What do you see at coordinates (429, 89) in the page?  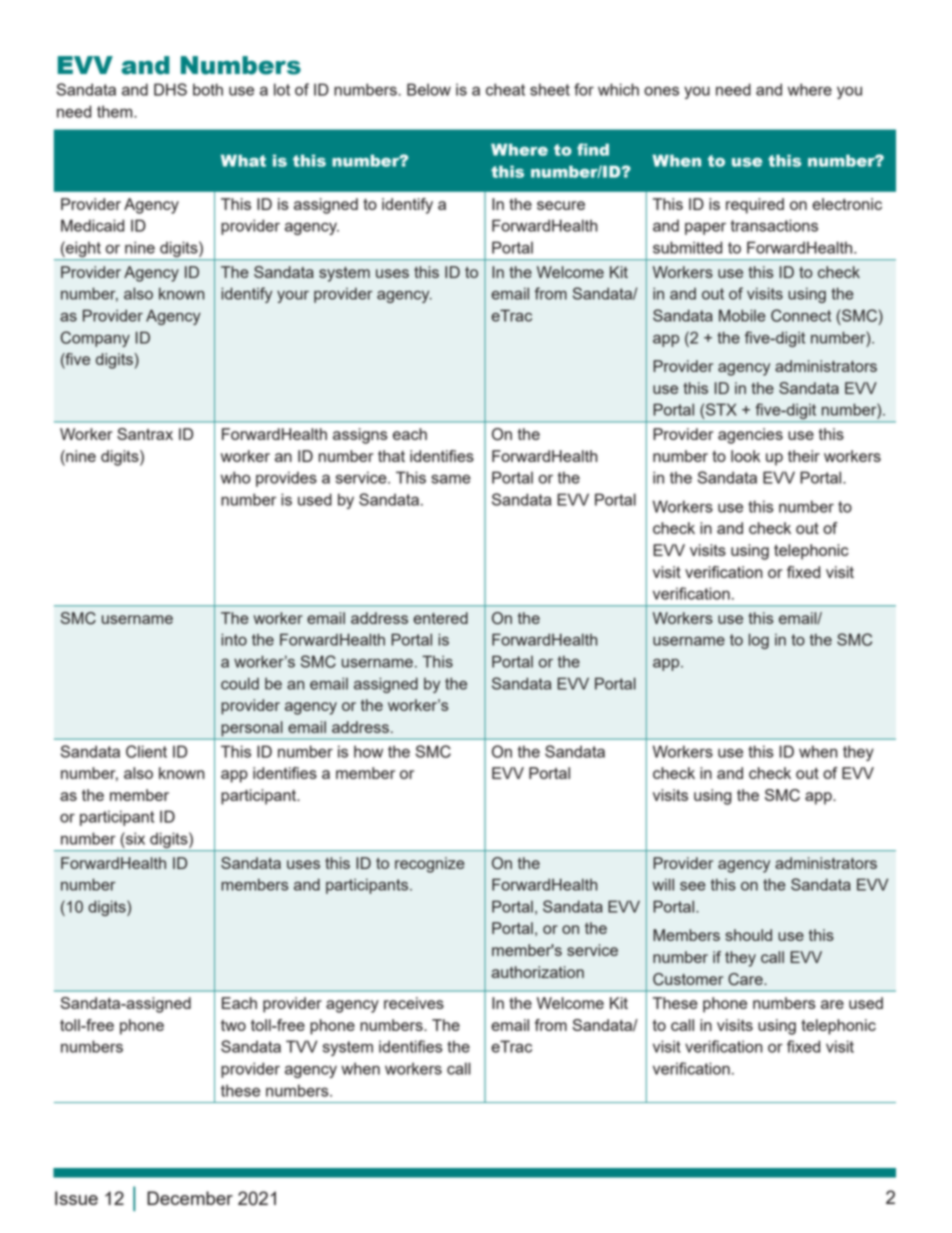 I see `Below` at bounding box center [429, 89].
